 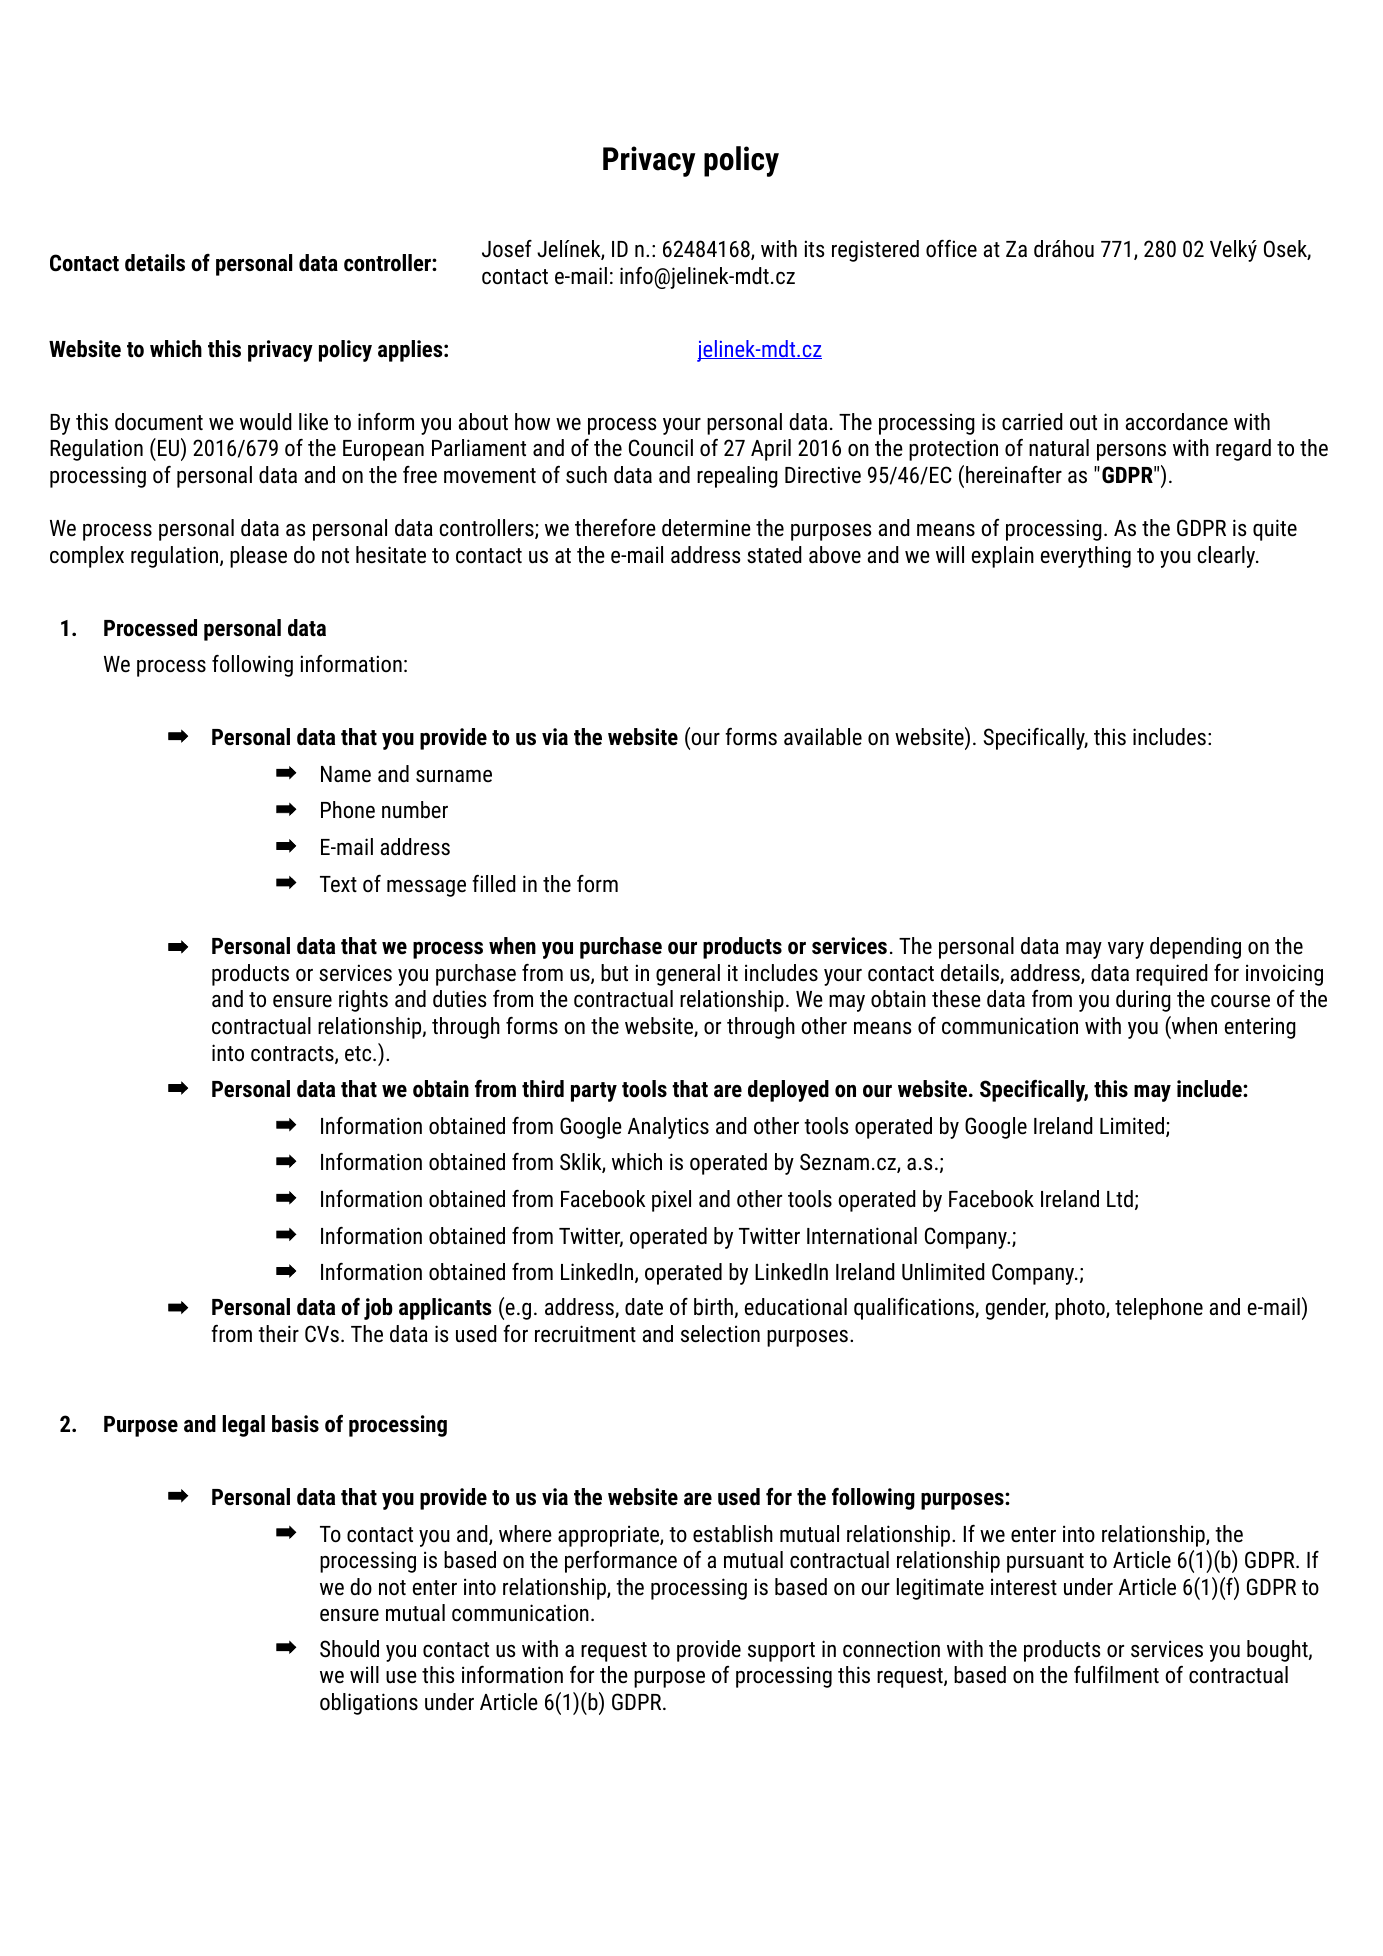 I want to click on would, so click(x=266, y=422).
